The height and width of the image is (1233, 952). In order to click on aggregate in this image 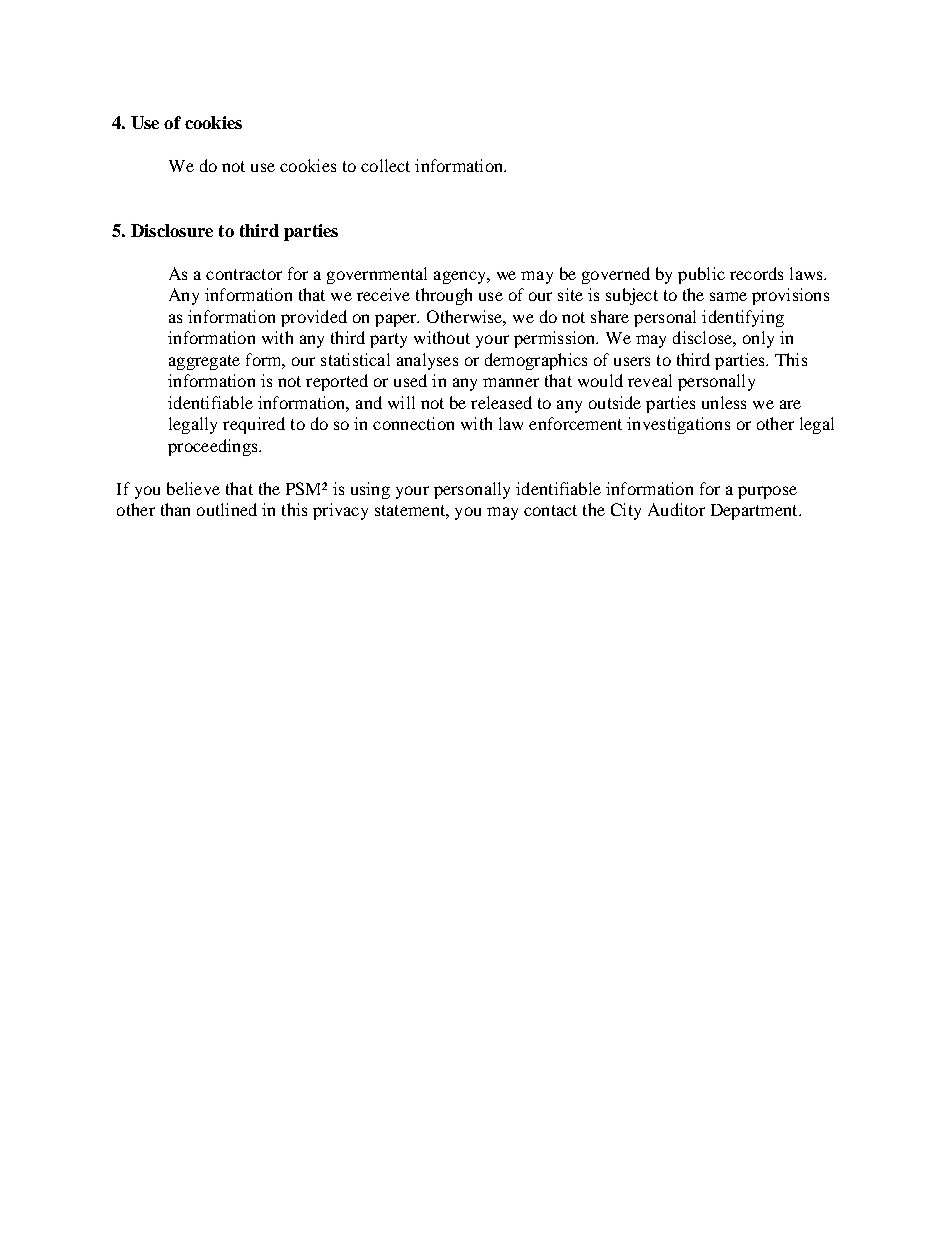, I will do `click(204, 362)`.
